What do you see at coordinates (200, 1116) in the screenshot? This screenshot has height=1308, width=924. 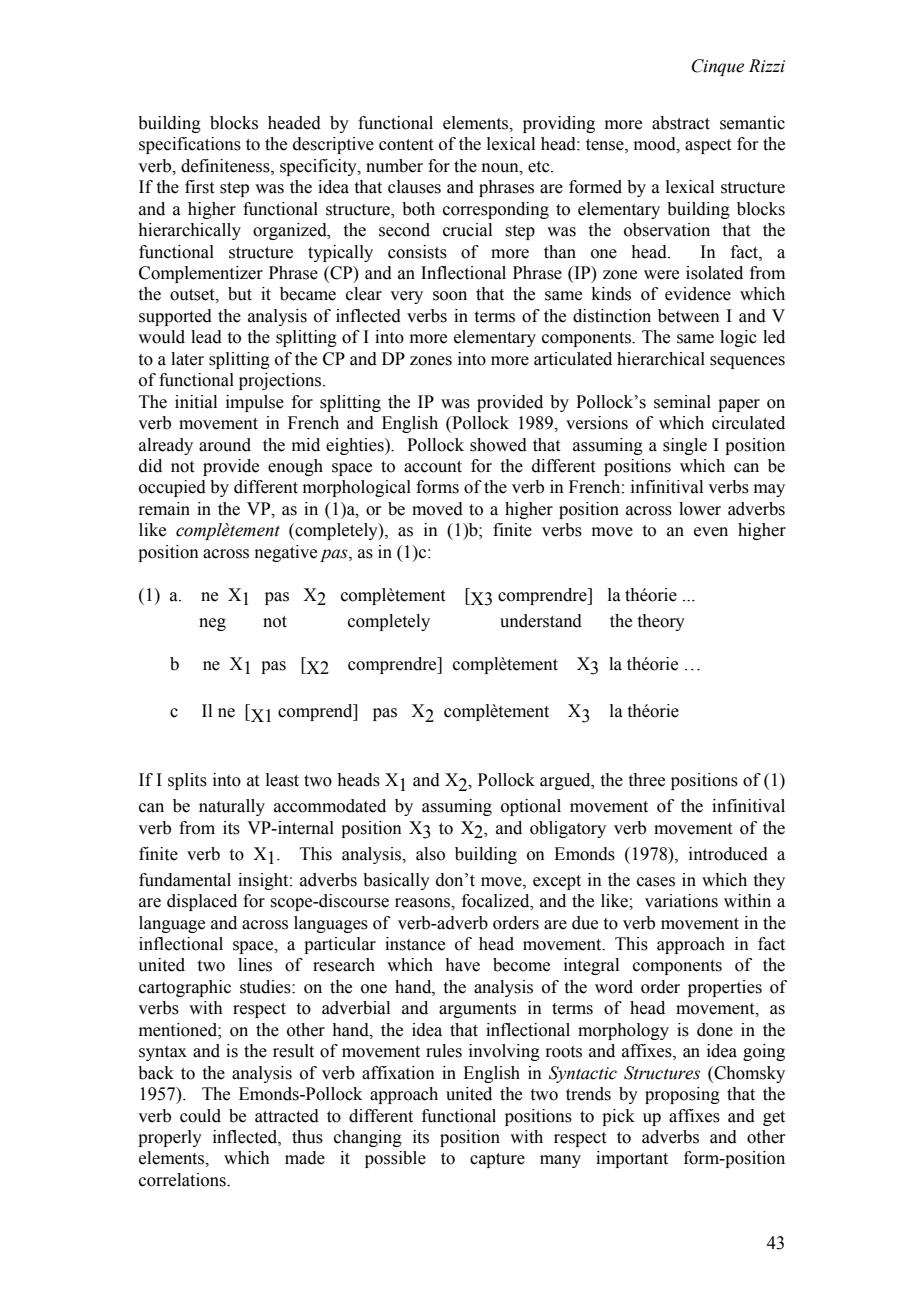 I see `could` at bounding box center [200, 1116].
